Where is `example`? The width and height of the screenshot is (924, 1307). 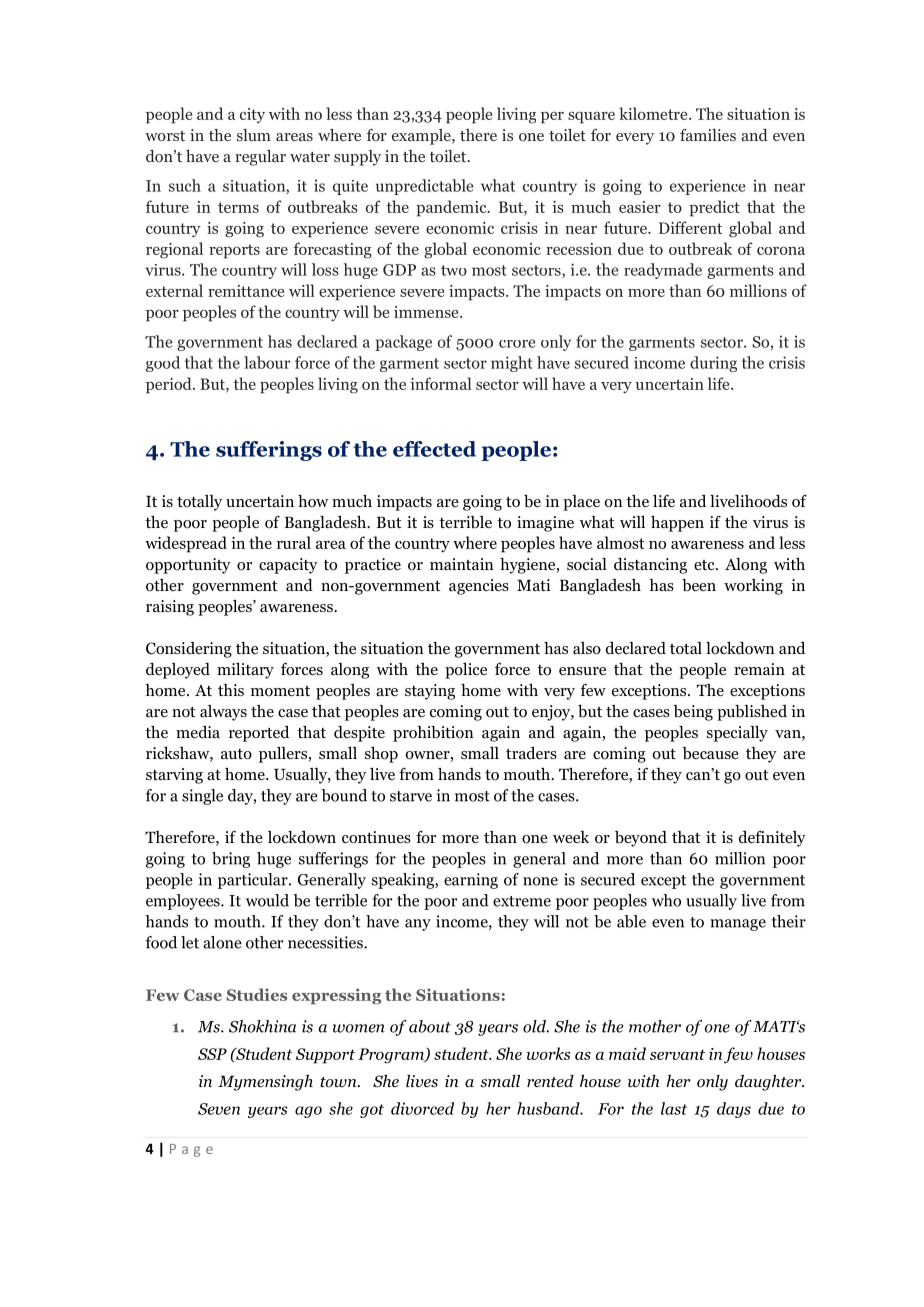 example is located at coordinates (422, 137).
